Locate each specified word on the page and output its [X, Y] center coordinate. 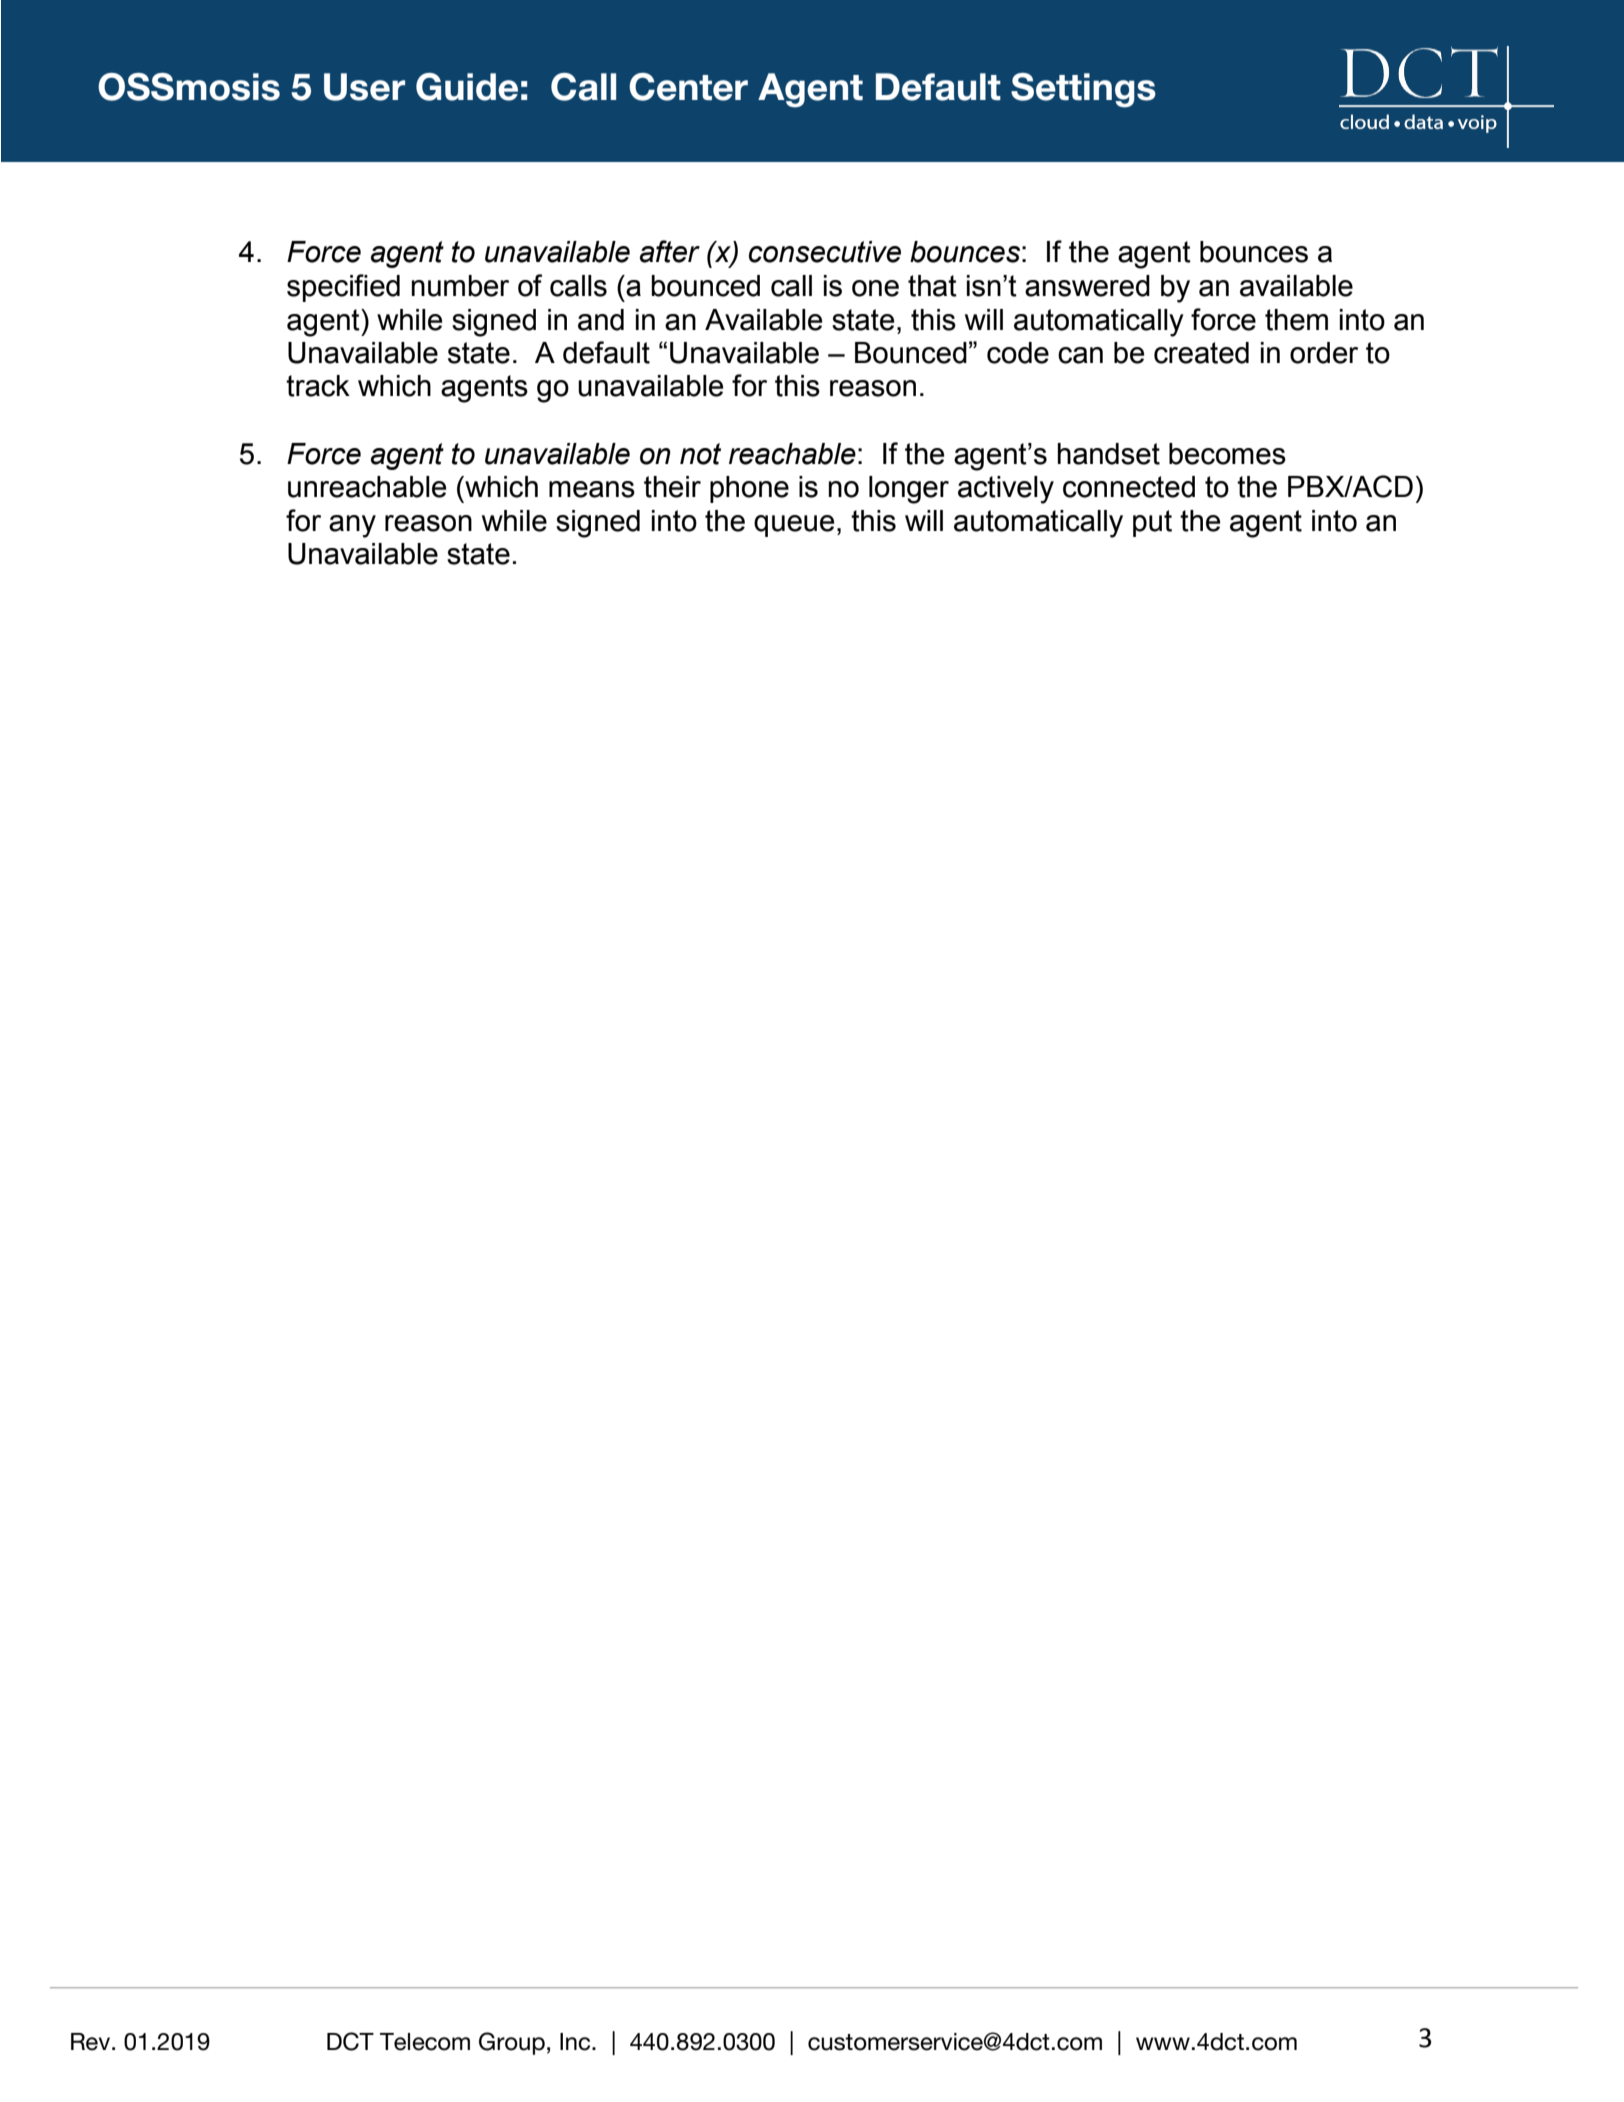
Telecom [425, 2042]
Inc [576, 2042]
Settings [1083, 90]
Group [512, 2043]
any [352, 526]
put [1152, 523]
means [592, 489]
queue [794, 526]
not [700, 454]
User [364, 87]
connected [1129, 487]
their [672, 487]
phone [749, 489]
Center [688, 87]
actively [1006, 490]
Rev [90, 2042]
